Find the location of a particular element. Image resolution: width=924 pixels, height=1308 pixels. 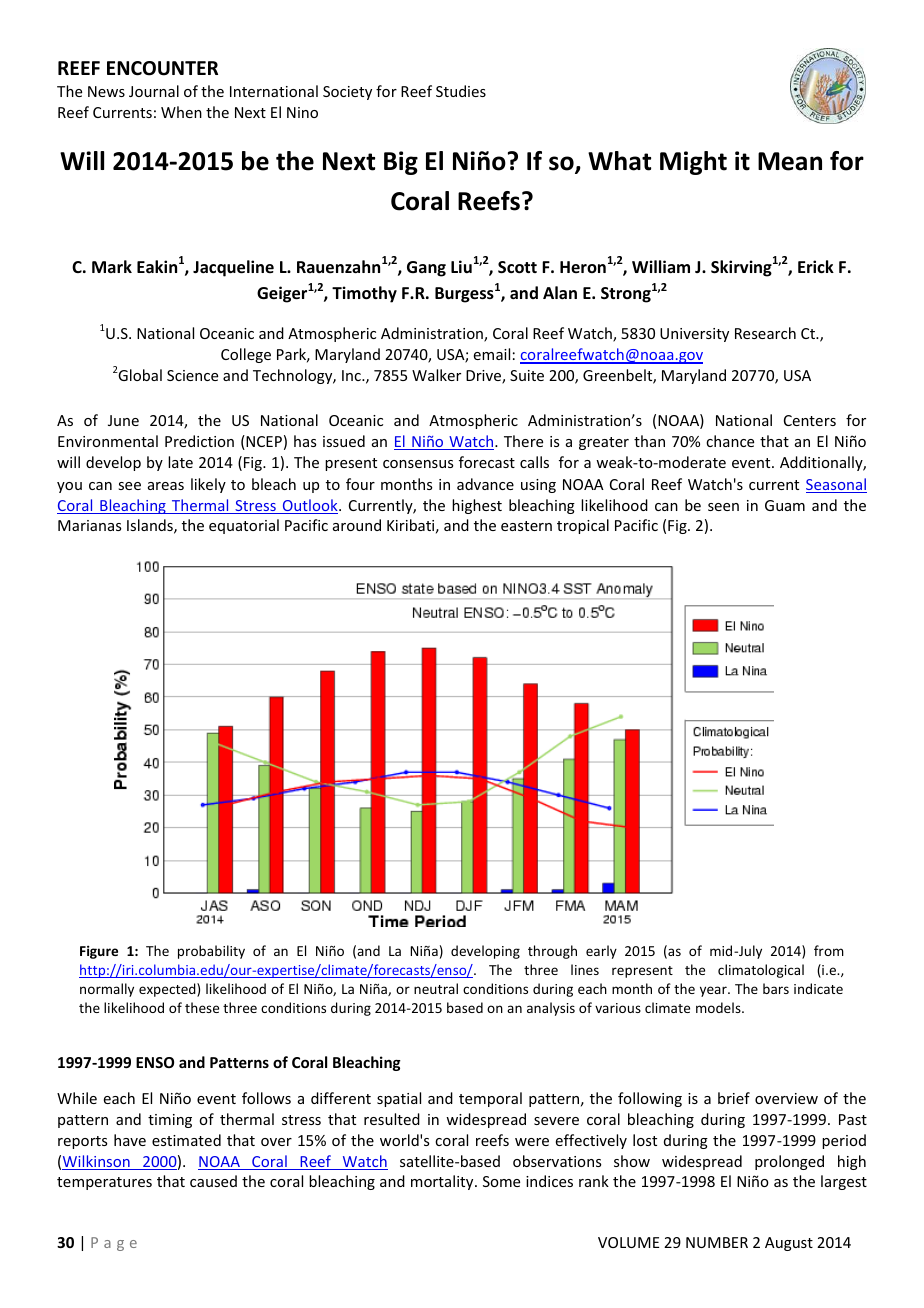

Journal is located at coordinates (154, 91).
